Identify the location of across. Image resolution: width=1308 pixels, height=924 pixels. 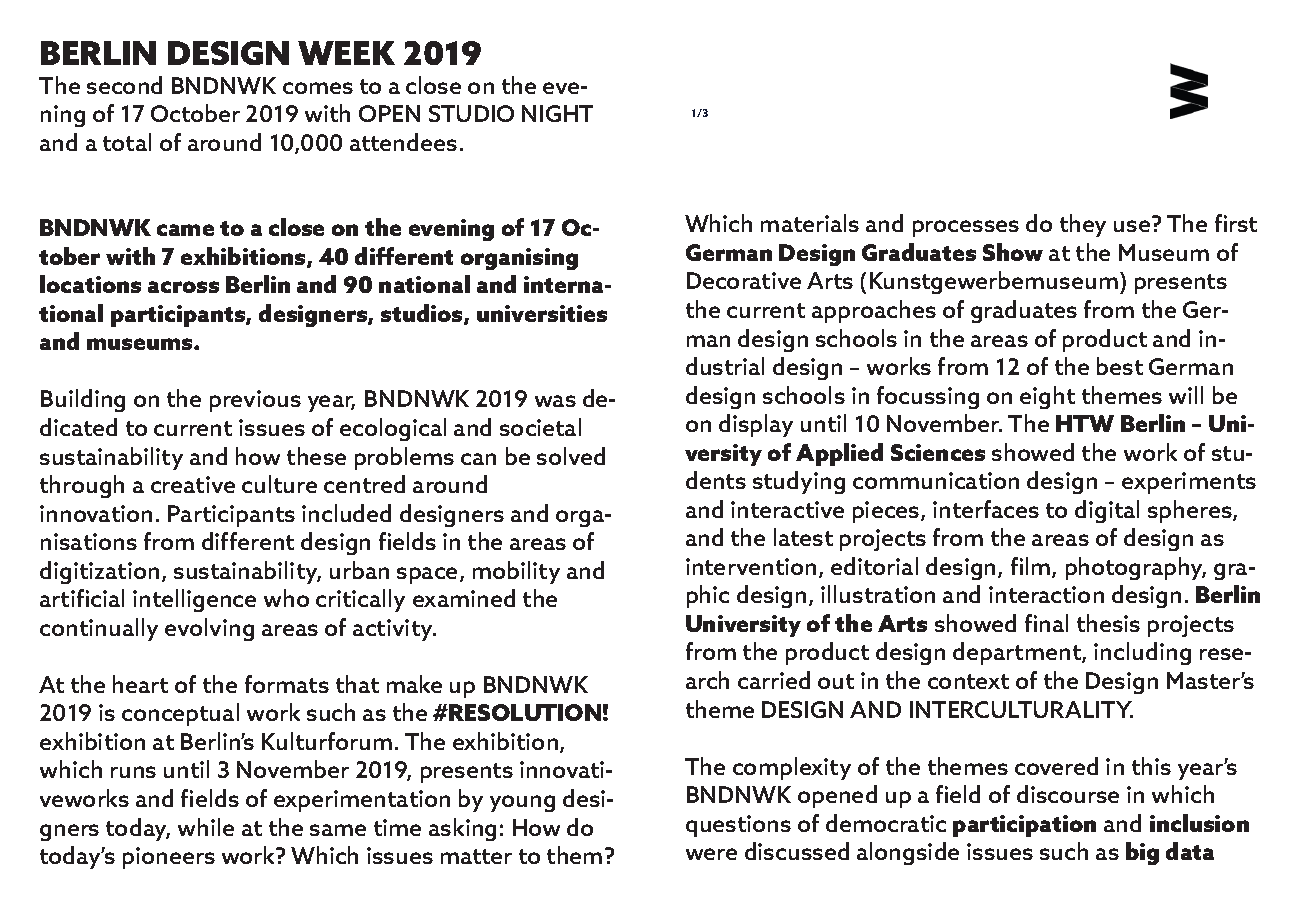
(183, 287).
